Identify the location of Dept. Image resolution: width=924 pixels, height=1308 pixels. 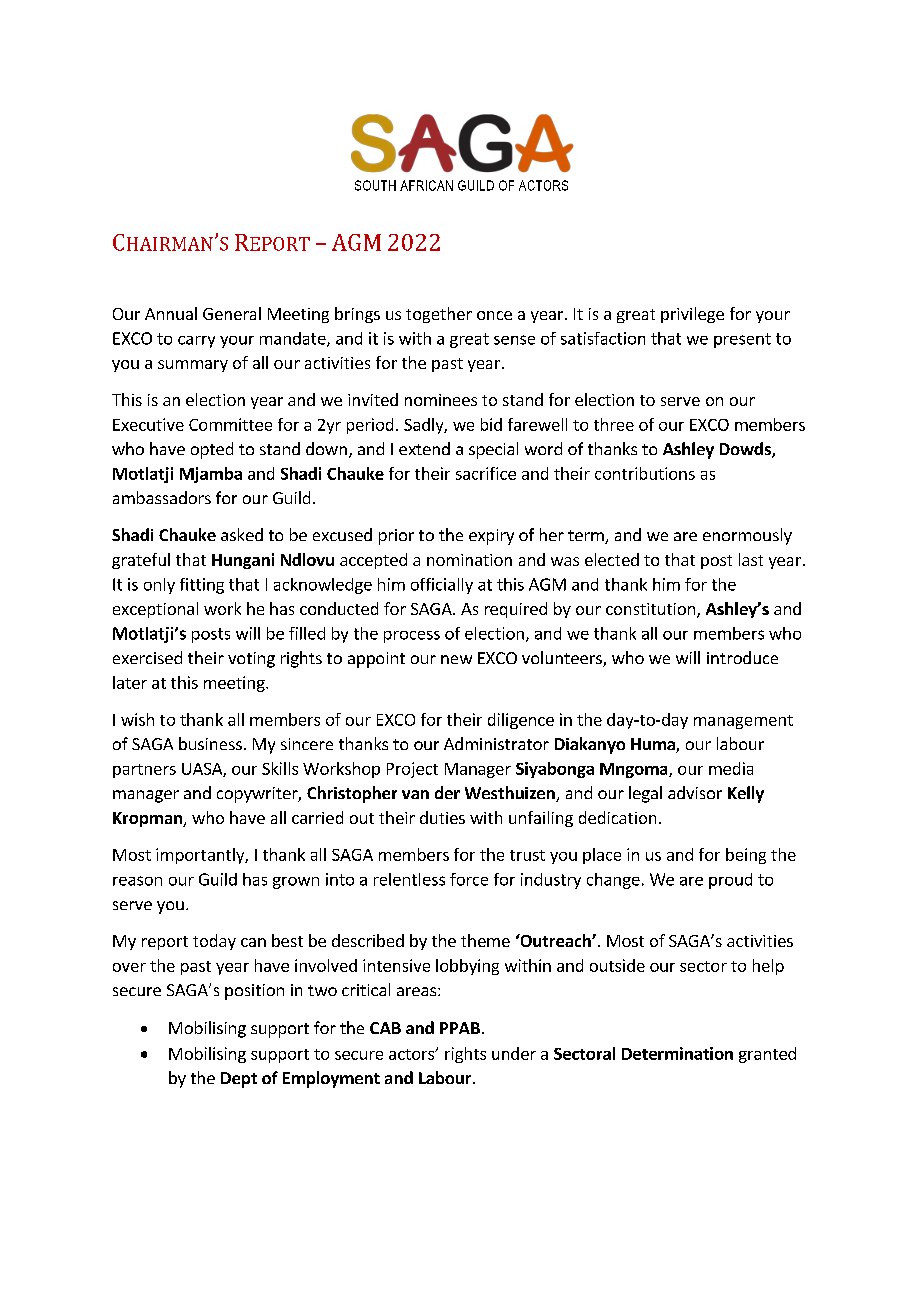
(239, 1080).
